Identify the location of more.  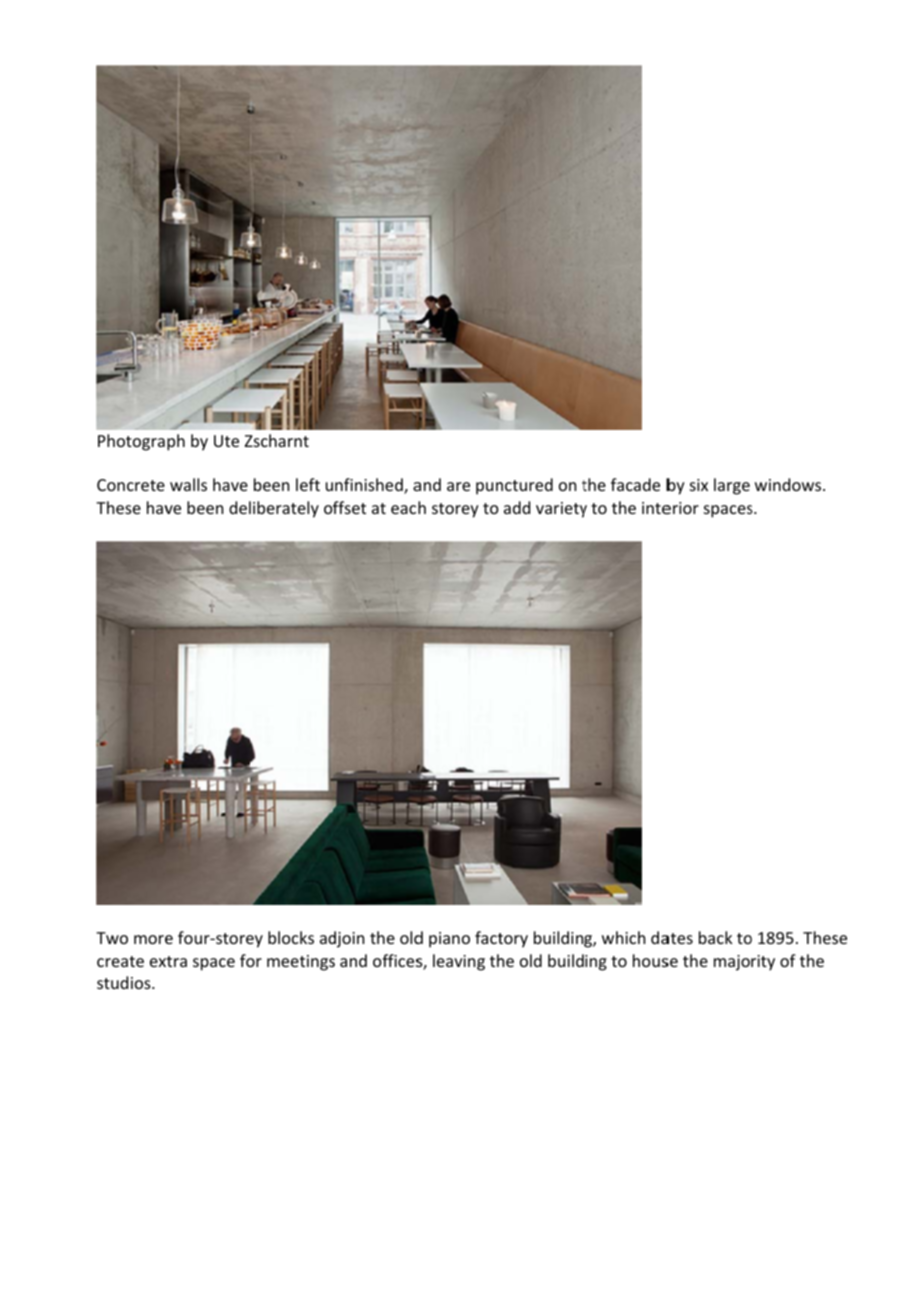
(153, 939).
